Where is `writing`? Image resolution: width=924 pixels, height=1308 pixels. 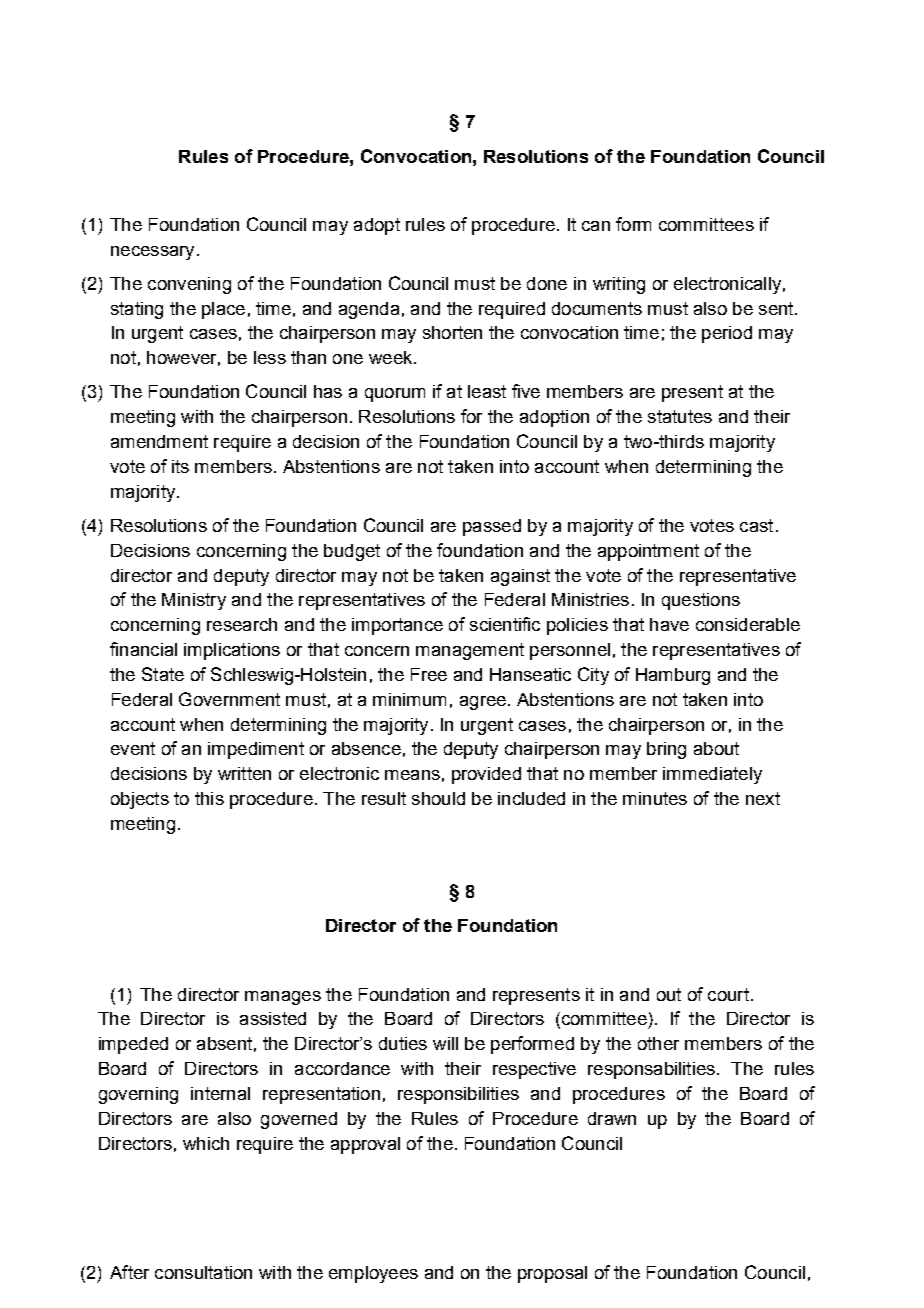 writing is located at coordinates (619, 285).
